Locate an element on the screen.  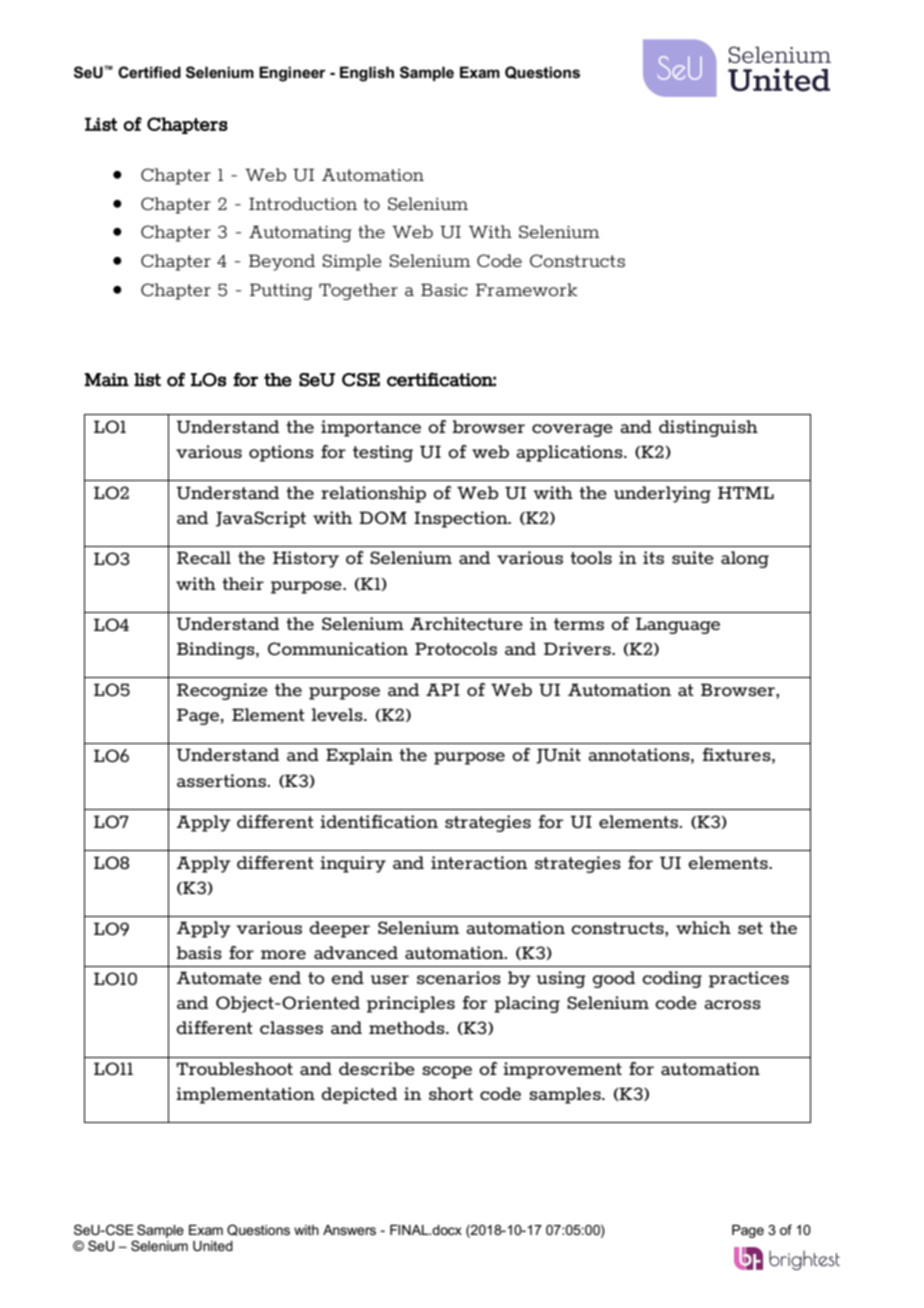
United is located at coordinates (213, 1246).
